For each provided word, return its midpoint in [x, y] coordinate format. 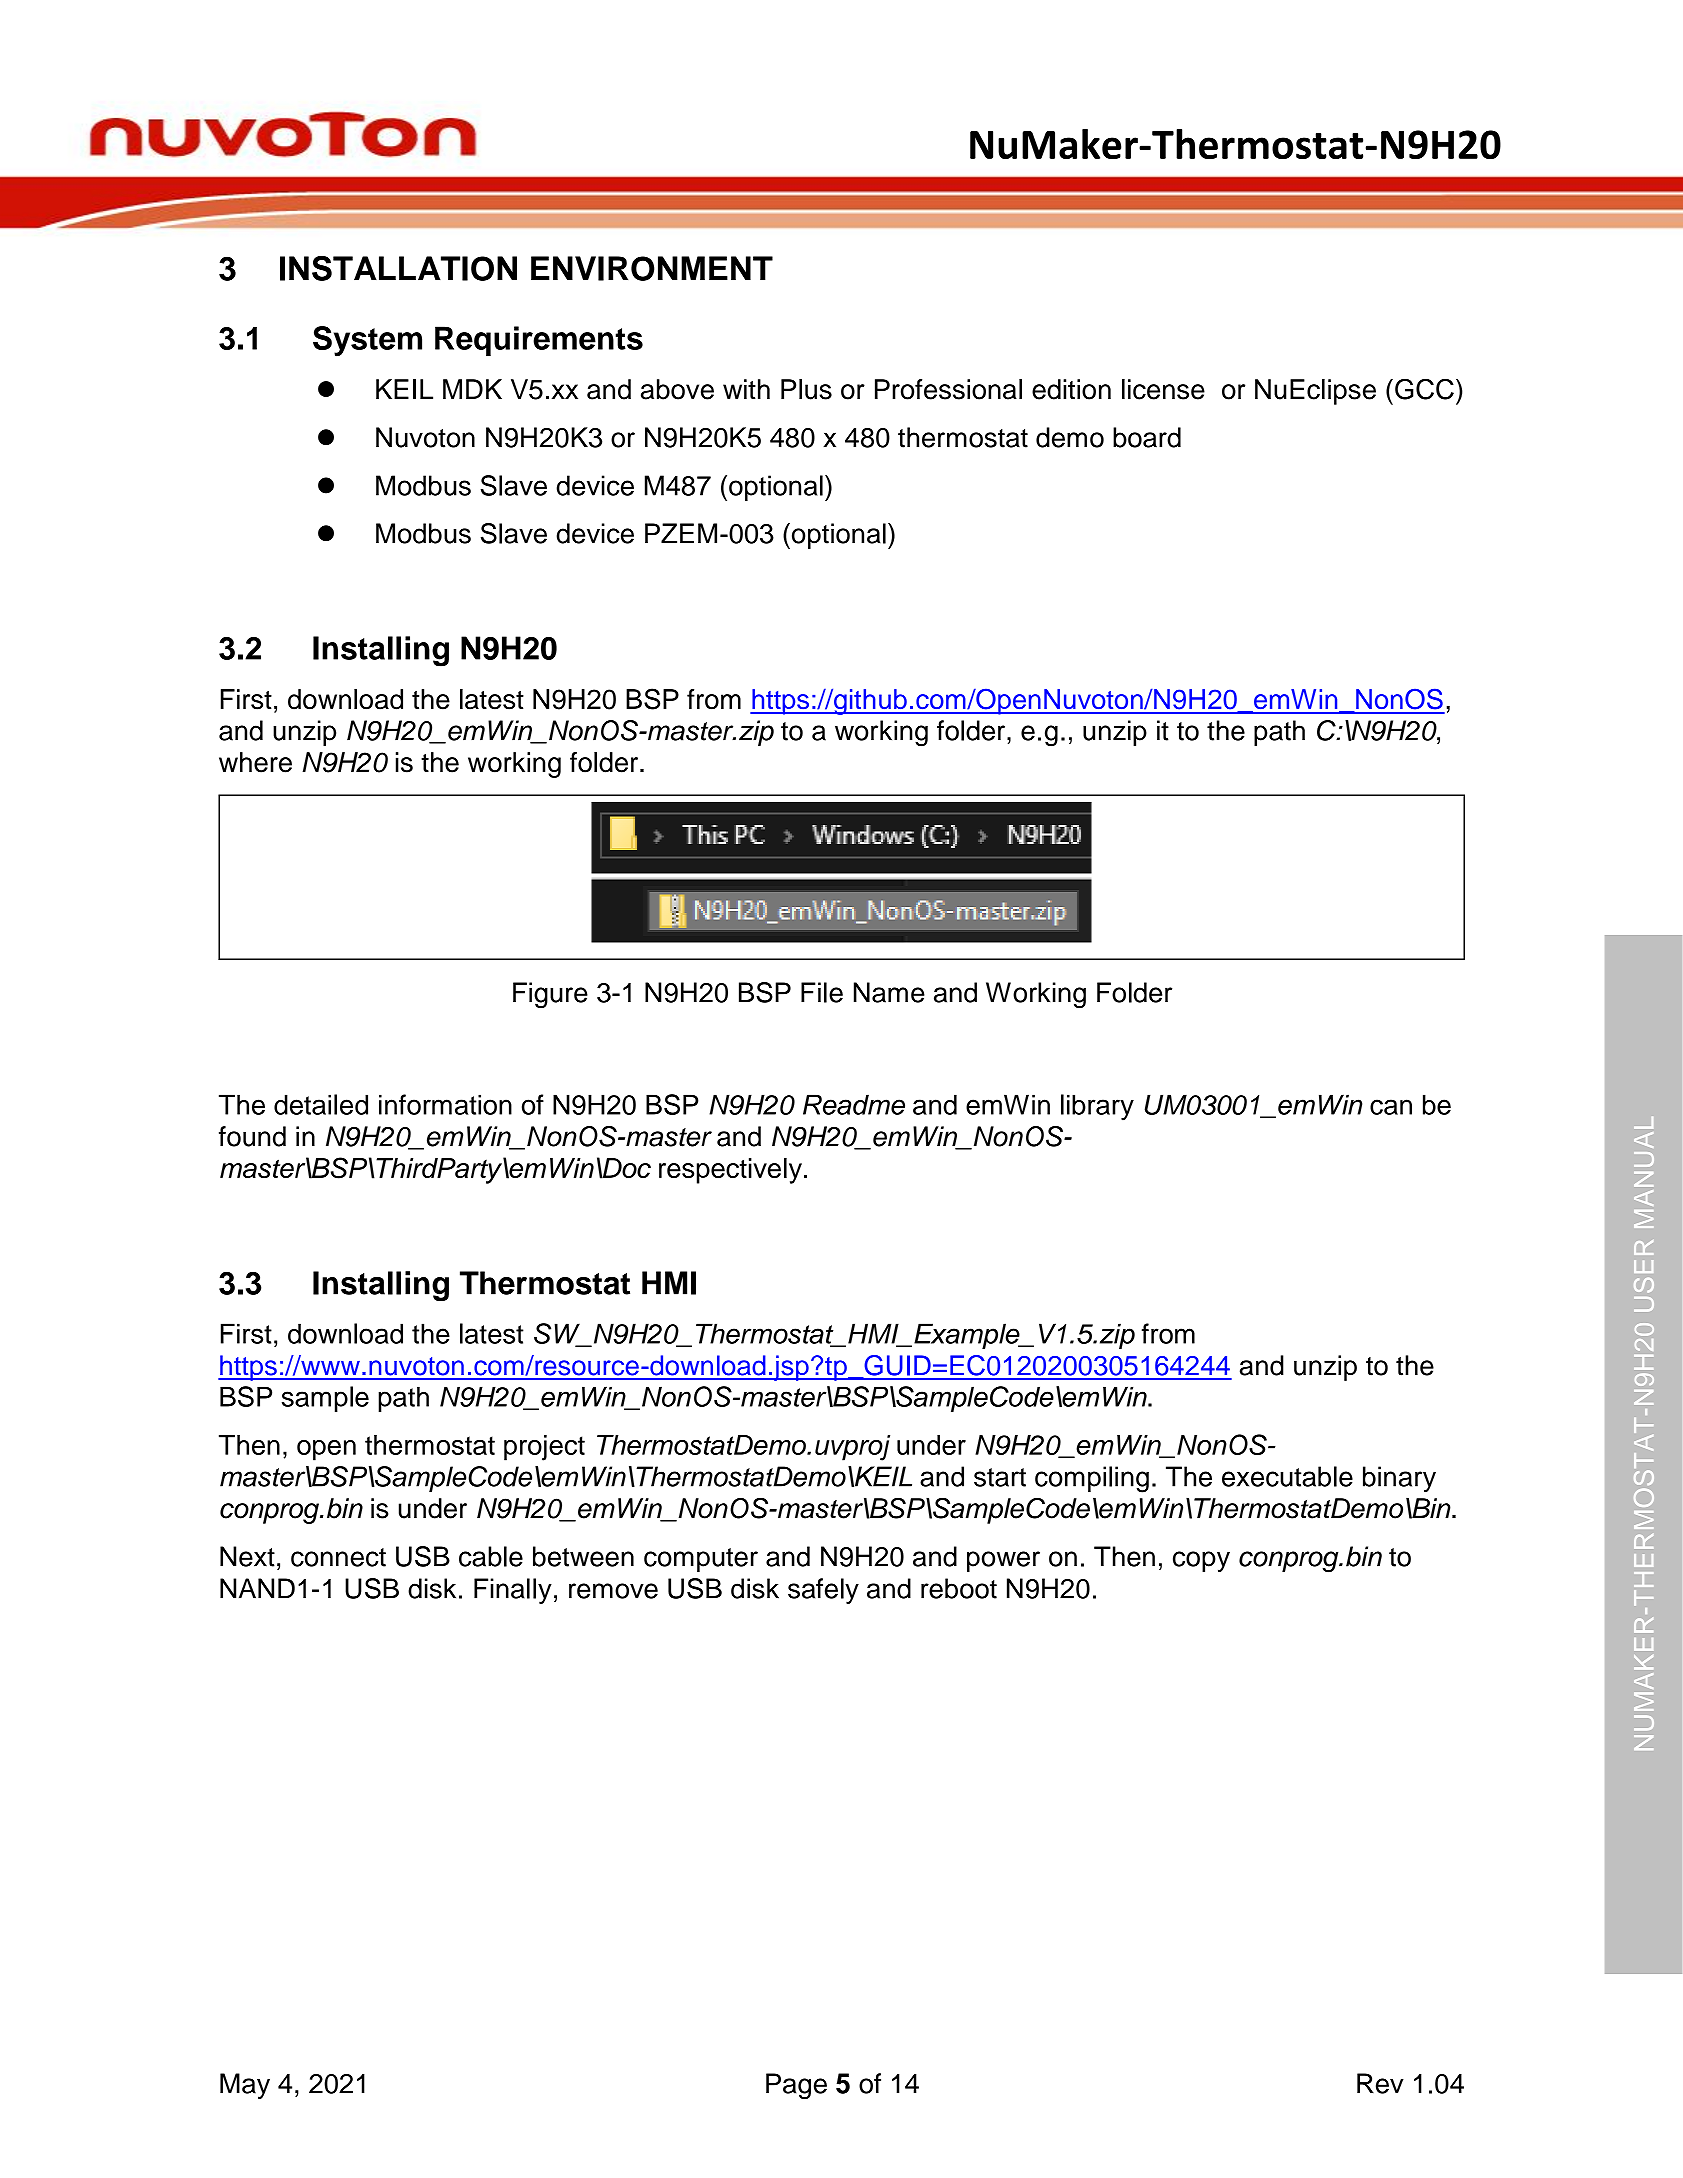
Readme [854, 1104]
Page [796, 2086]
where [255, 762]
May [245, 2086]
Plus [806, 389]
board [1147, 437]
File [822, 992]
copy [1201, 1561]
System [367, 341]
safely [823, 1591]
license [1163, 389]
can [1391, 1107]
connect [338, 1557]
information [445, 1104]
